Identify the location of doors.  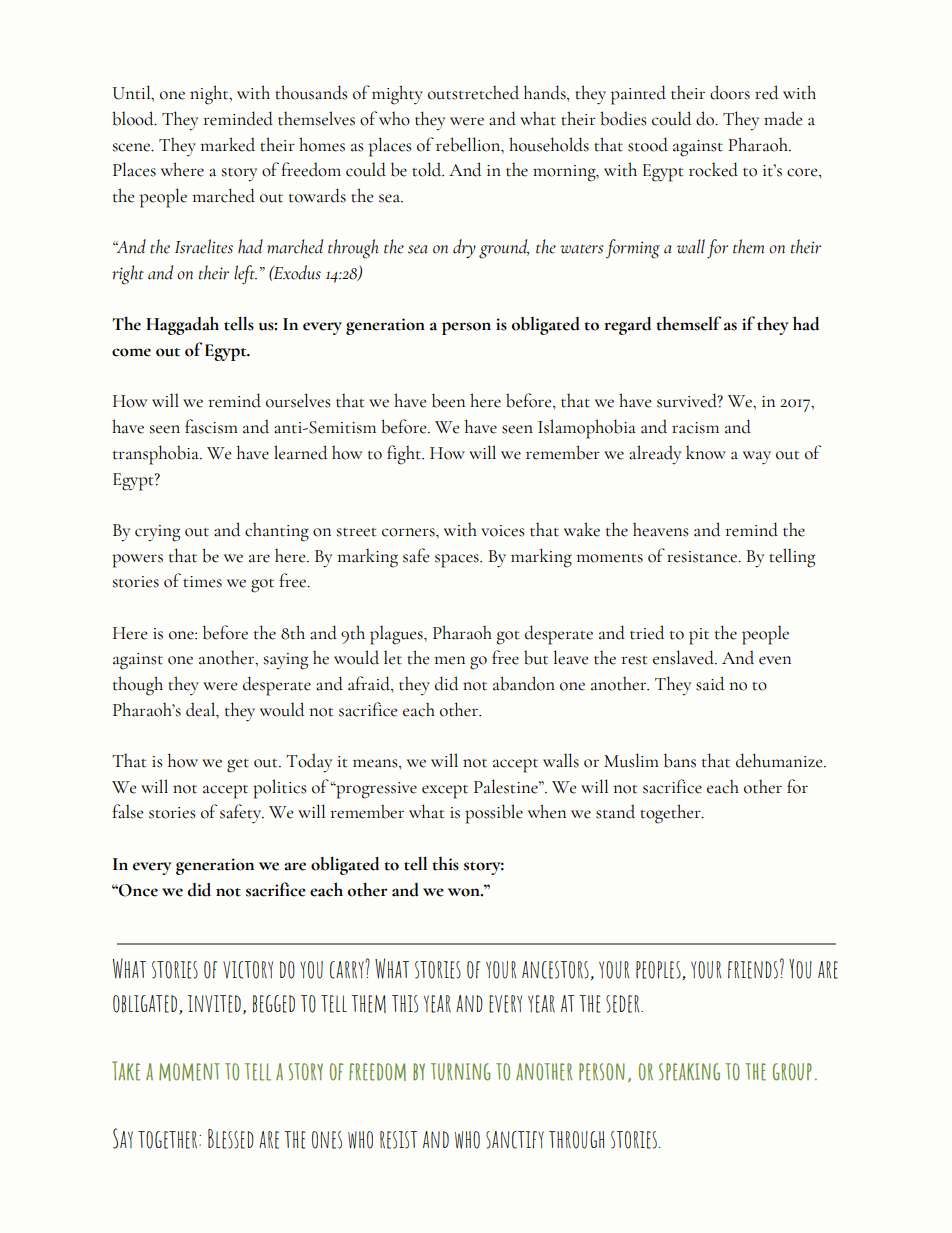
(730, 92).
